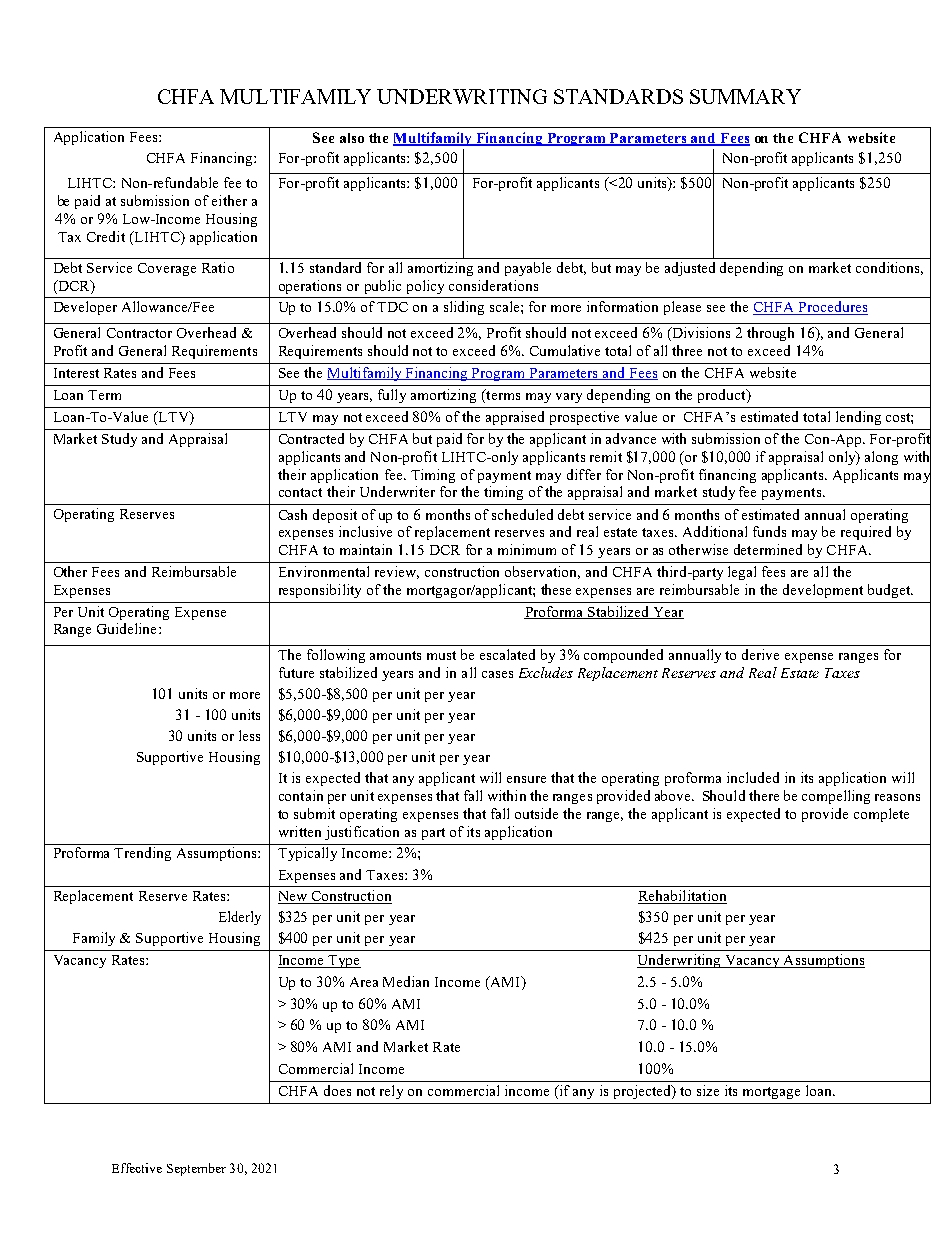 Image resolution: width=952 pixels, height=1233 pixels. I want to click on Trending, so click(142, 854).
